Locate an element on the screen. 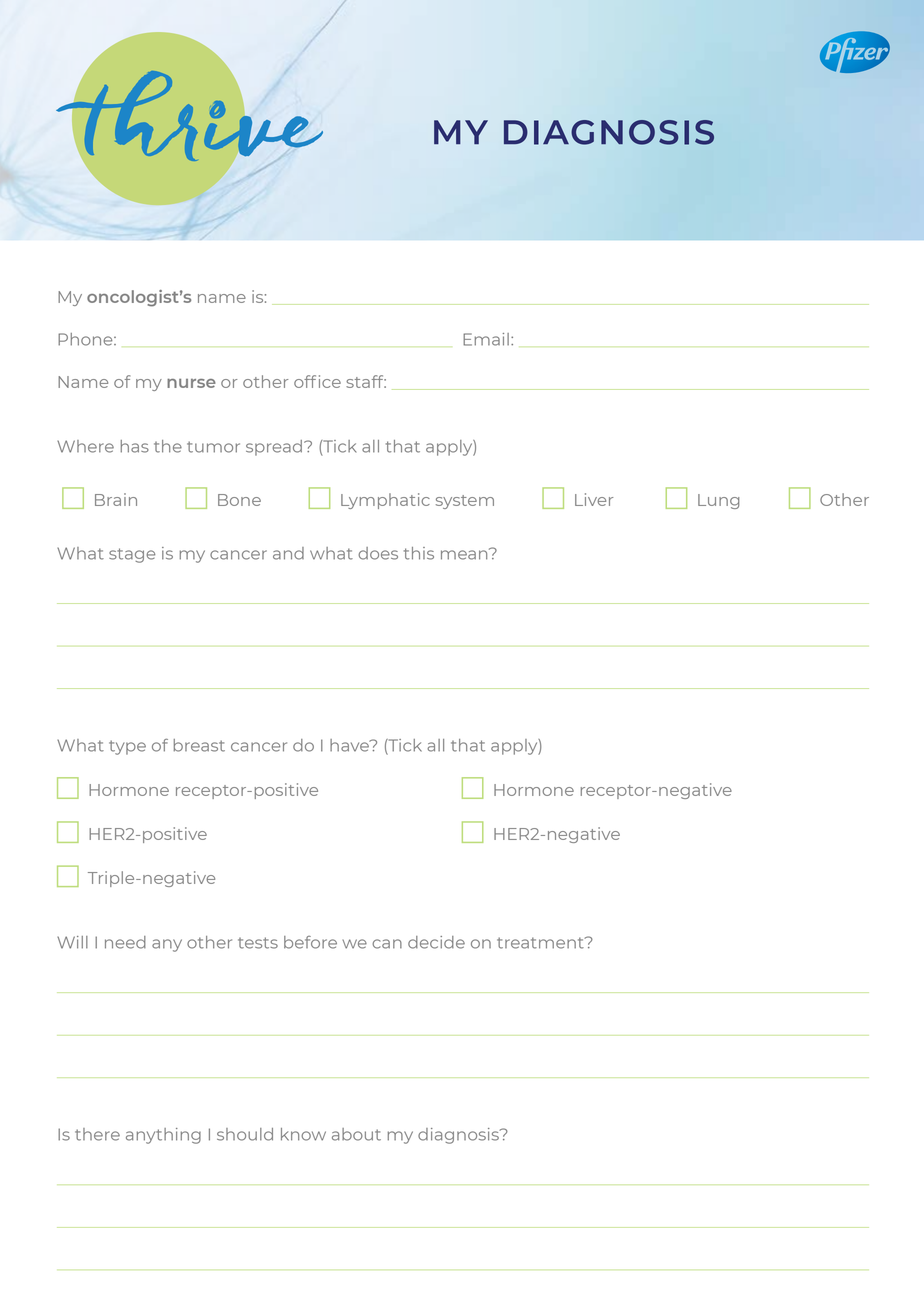 The height and width of the screenshot is (1308, 924). Email is located at coordinates (486, 339).
